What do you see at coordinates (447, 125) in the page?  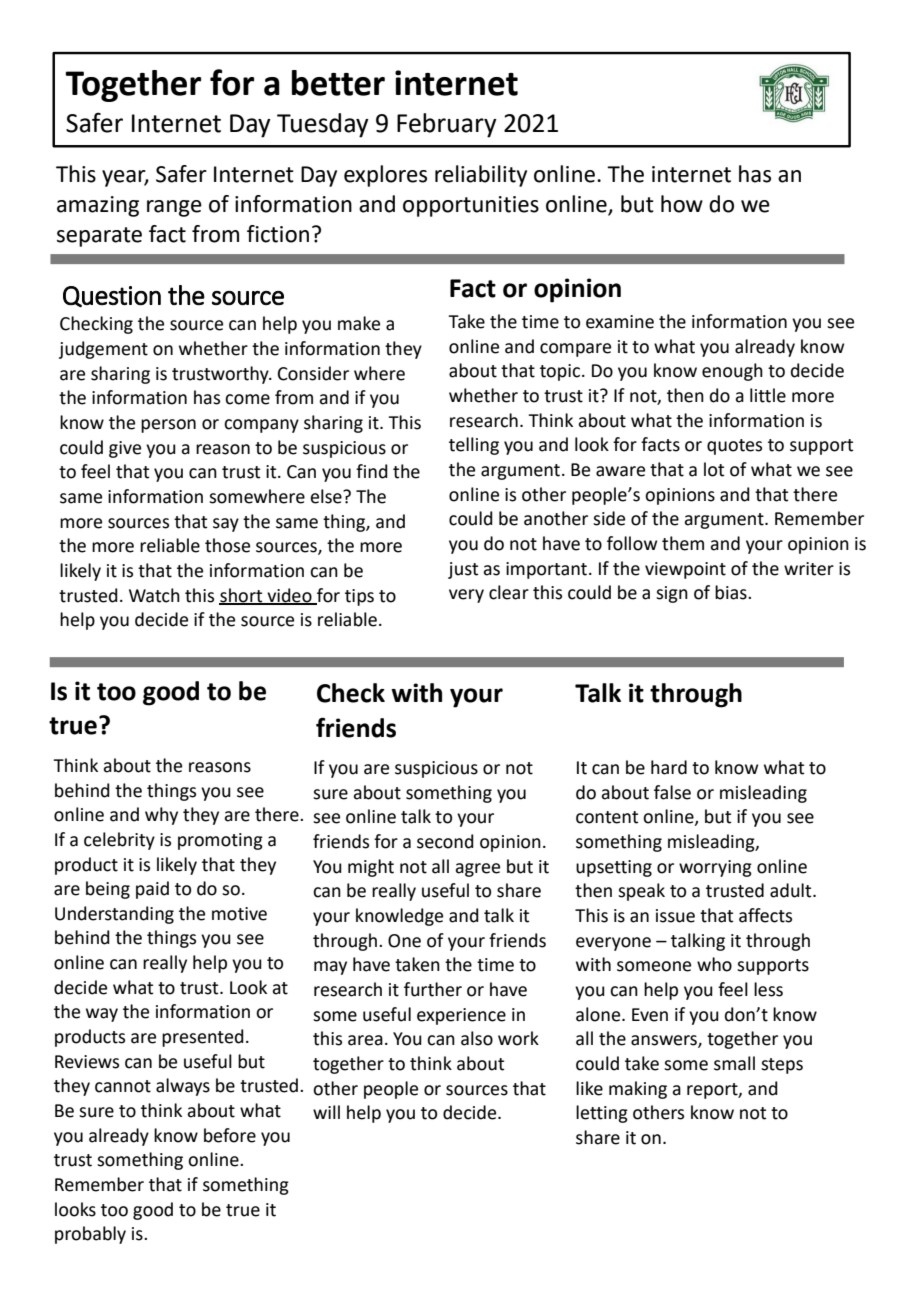 I see `February` at bounding box center [447, 125].
